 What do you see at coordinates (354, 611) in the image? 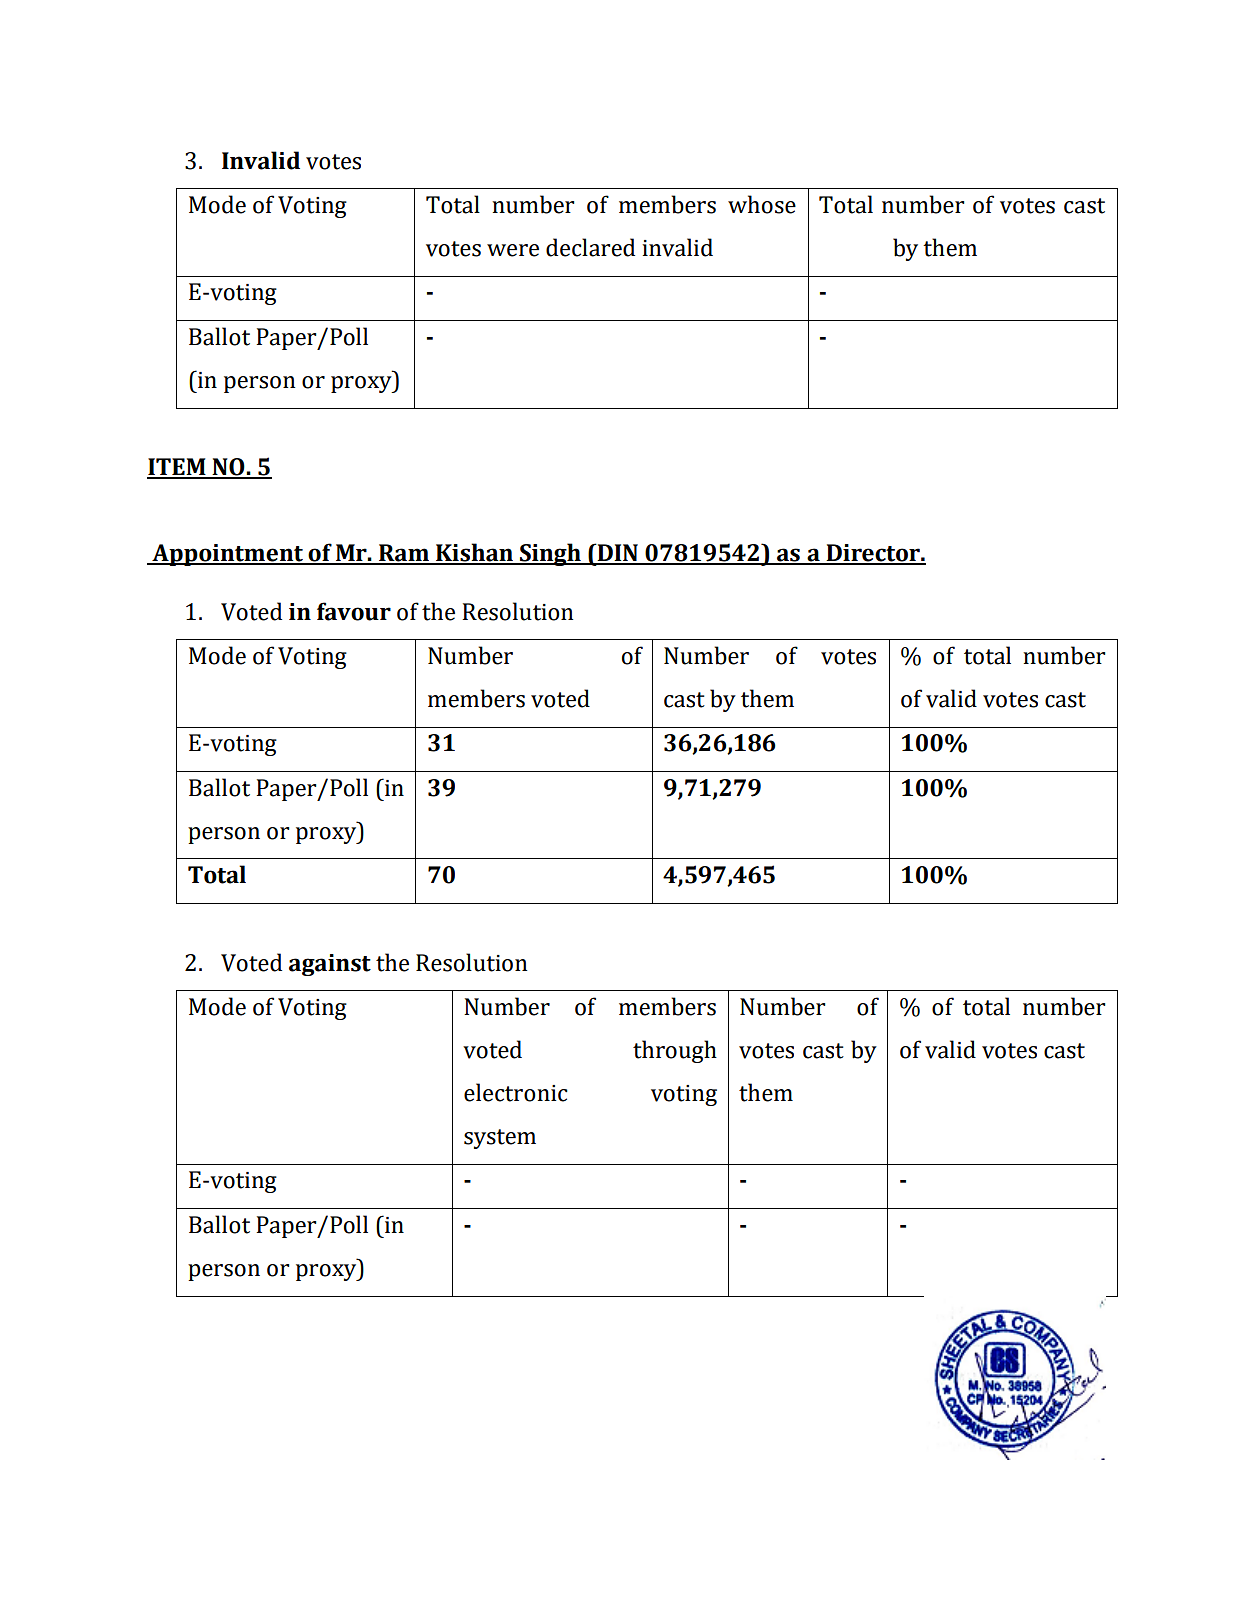
I see `favour` at bounding box center [354, 611].
